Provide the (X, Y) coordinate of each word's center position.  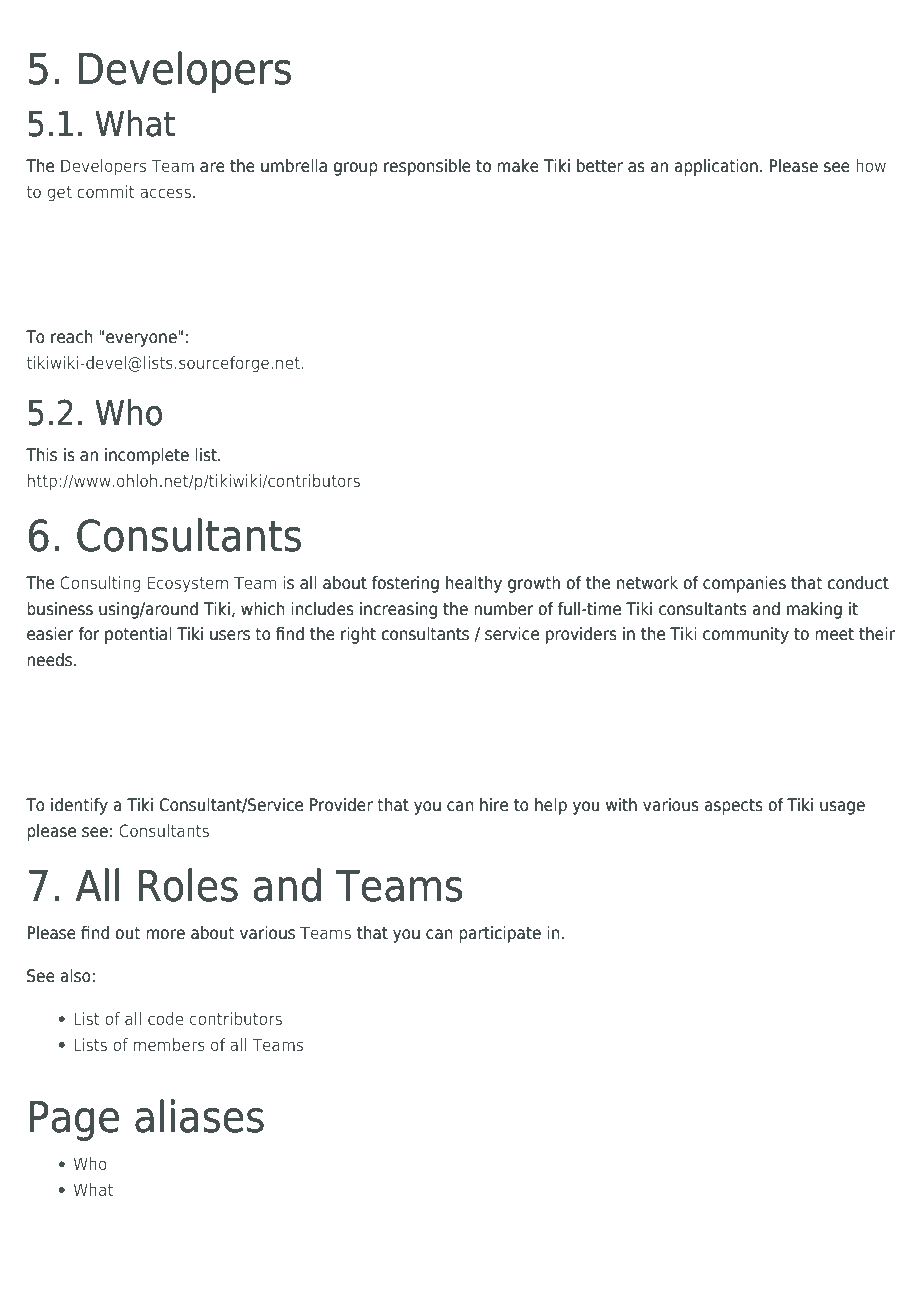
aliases (199, 1116)
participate (500, 934)
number (504, 609)
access (165, 193)
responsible (427, 167)
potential (138, 635)
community (746, 635)
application (716, 167)
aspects (734, 807)
